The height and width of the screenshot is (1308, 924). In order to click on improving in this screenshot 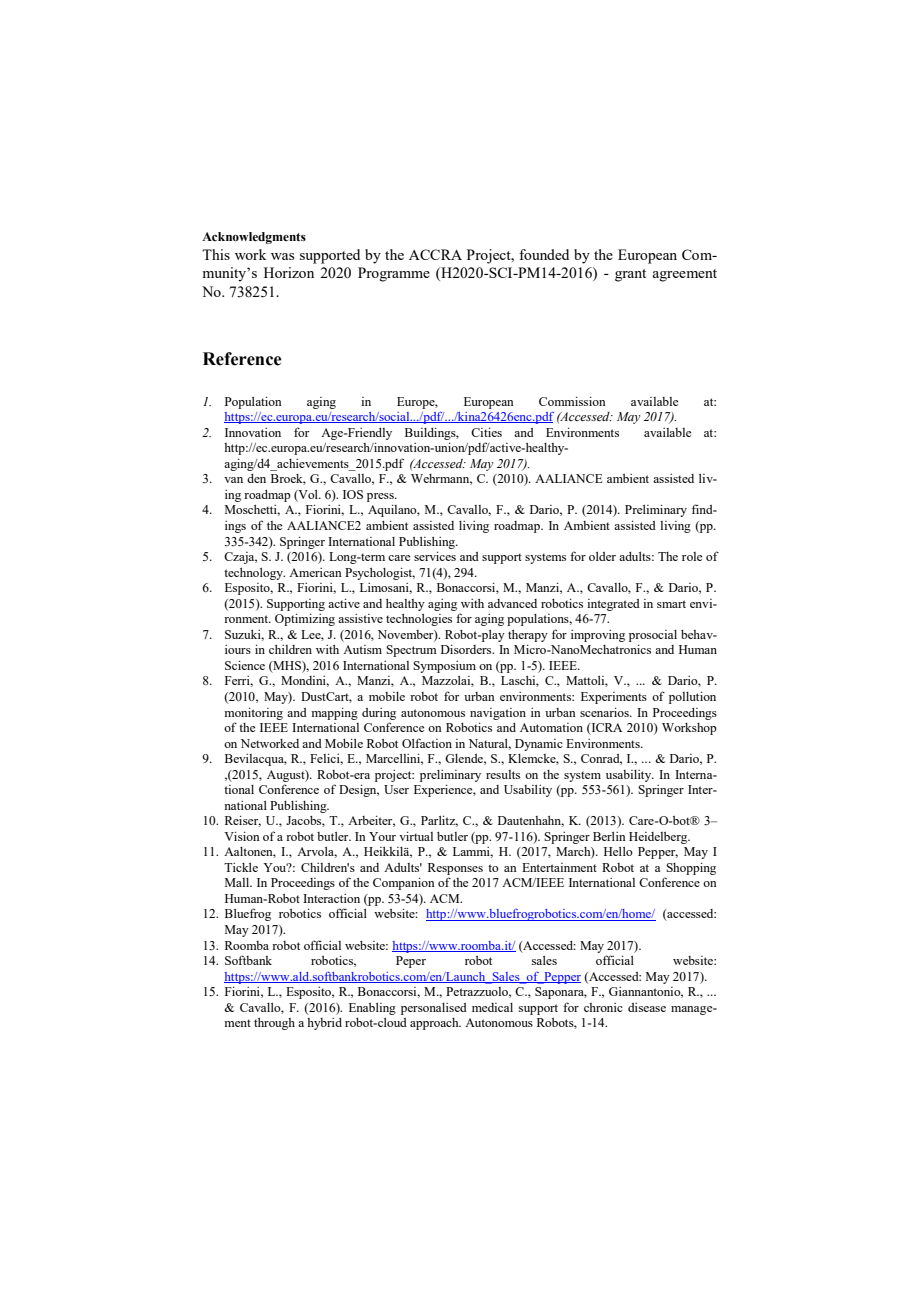, I will do `click(598, 636)`.
